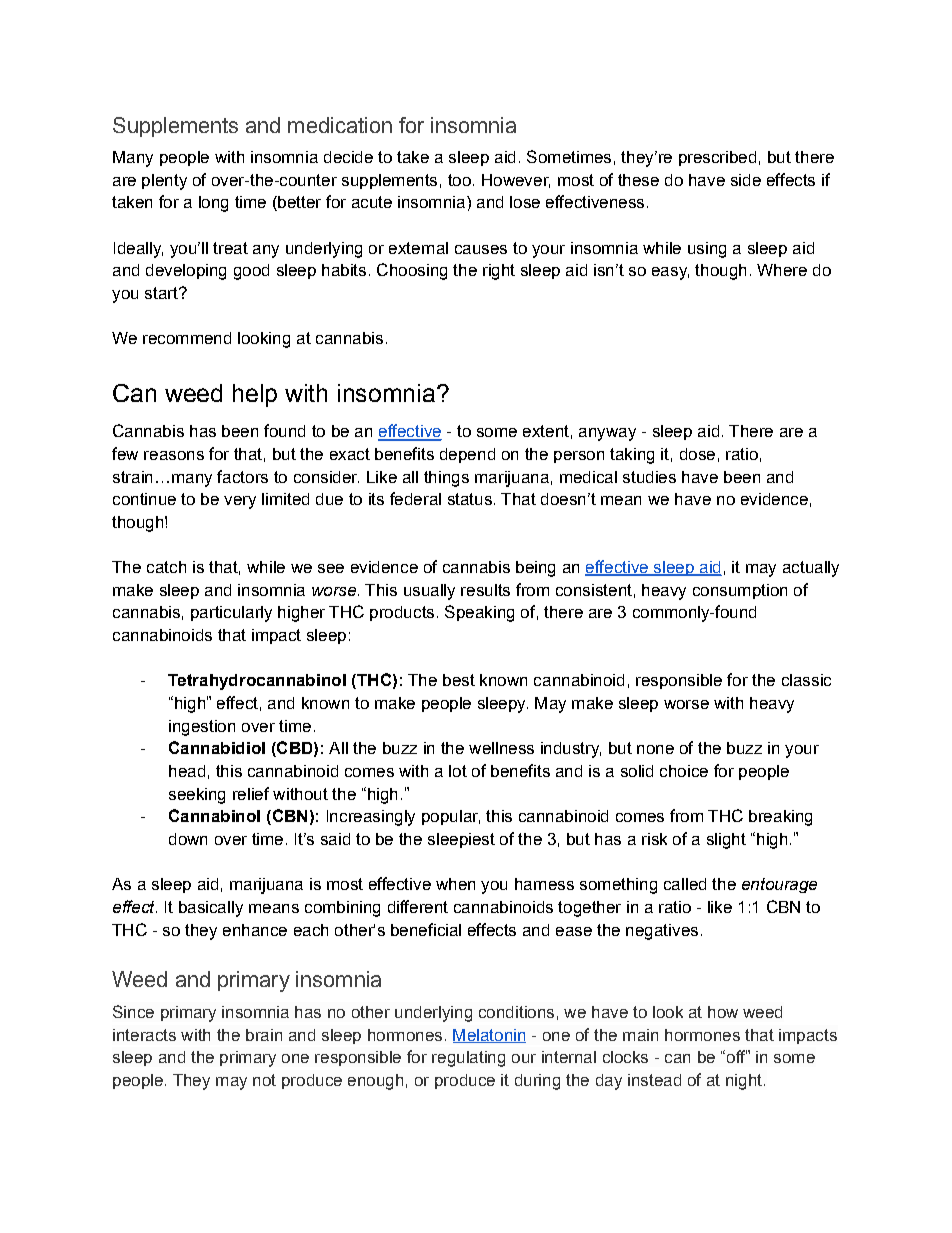  Describe the element at coordinates (740, 591) in the screenshot. I see `consumption` at that location.
